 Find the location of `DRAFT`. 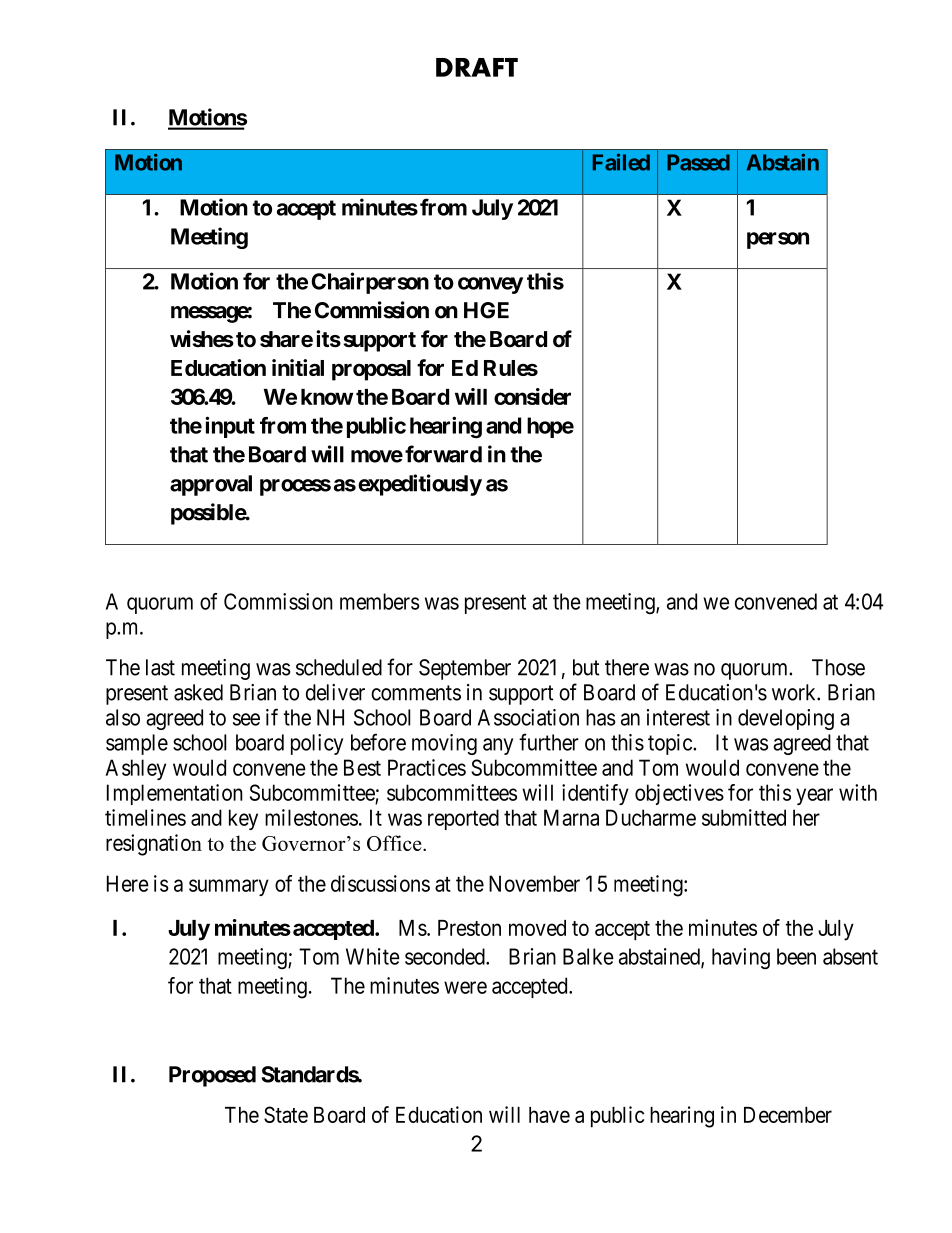

DRAFT is located at coordinates (477, 67).
